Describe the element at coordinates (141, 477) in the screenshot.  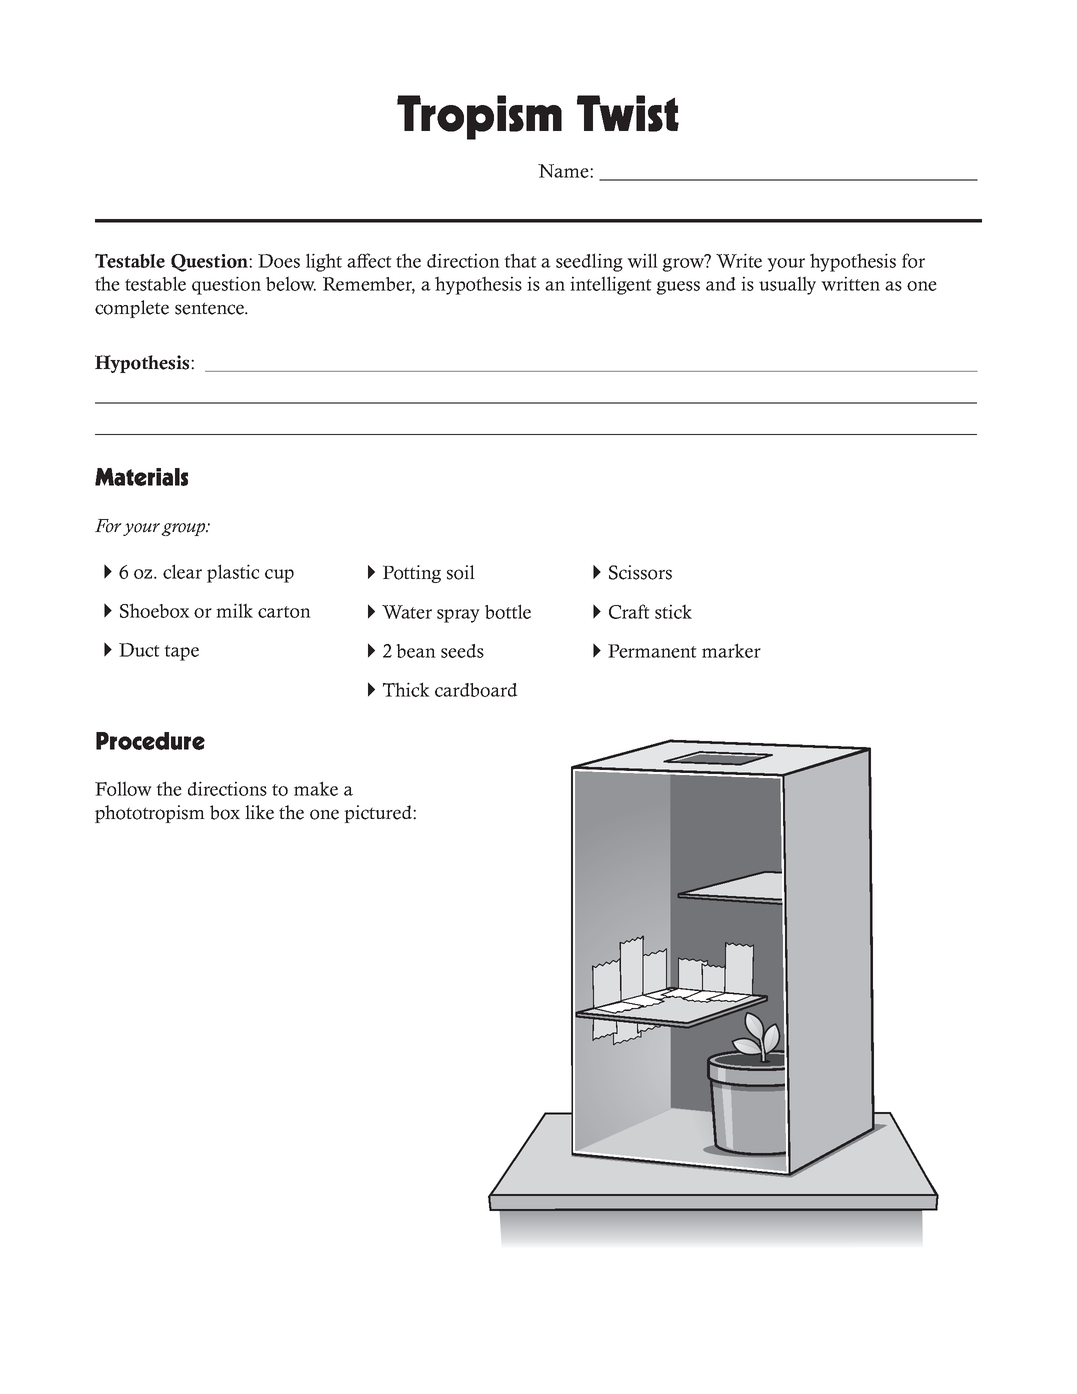
I see `Materials` at that location.
